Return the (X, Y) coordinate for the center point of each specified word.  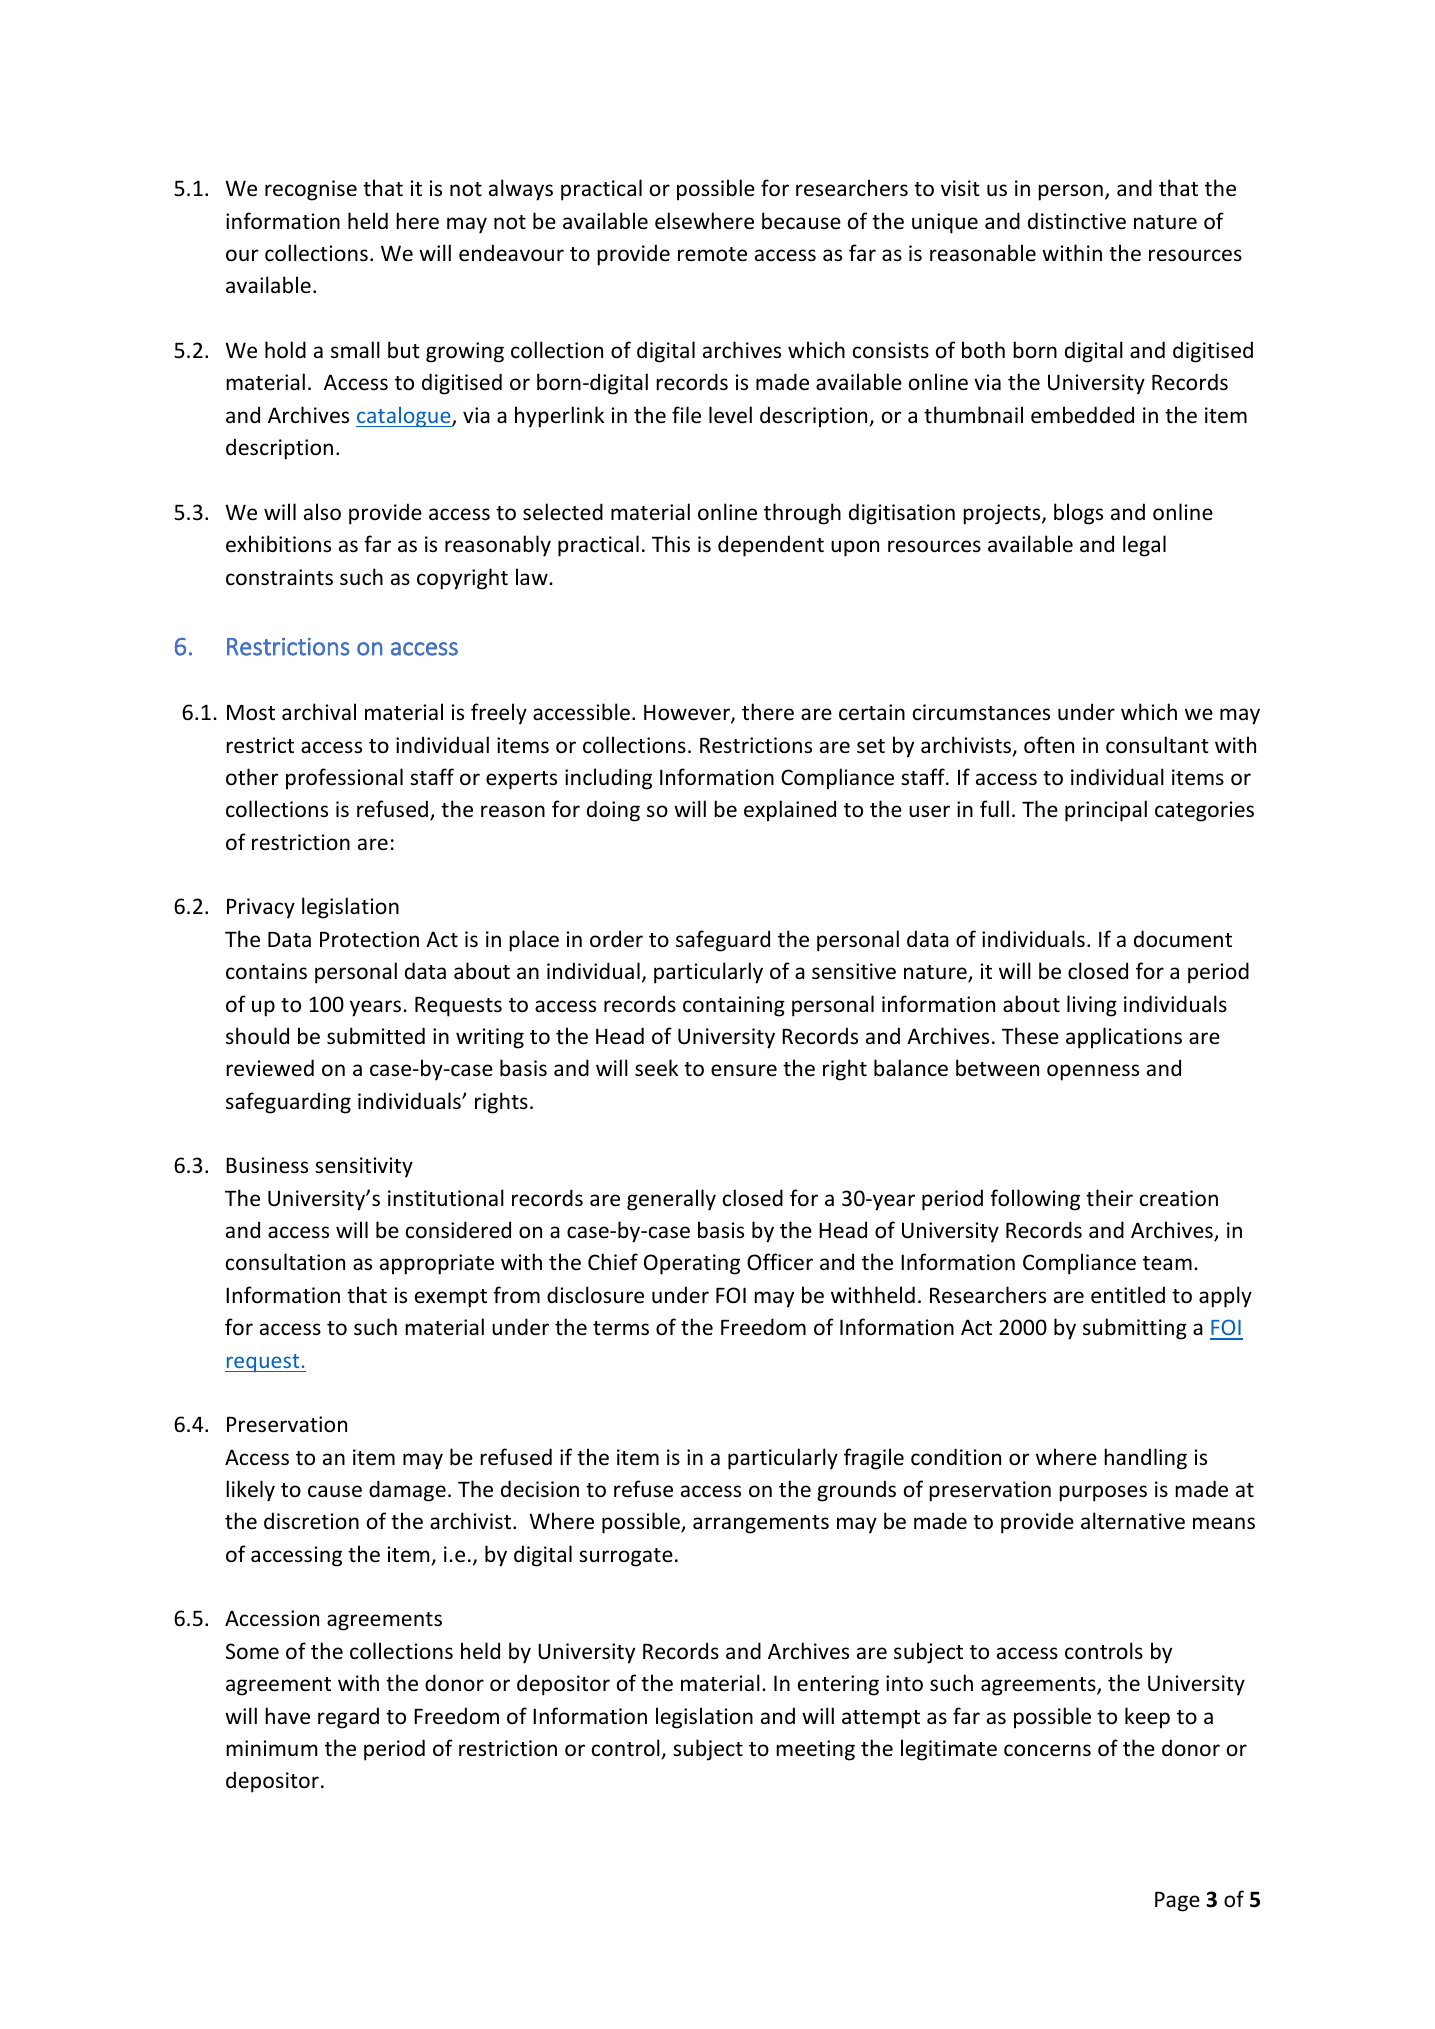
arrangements (761, 1524)
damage (407, 1491)
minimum (271, 1748)
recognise (311, 190)
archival (319, 711)
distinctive (1077, 221)
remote (712, 254)
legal (1144, 546)
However (688, 714)
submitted (376, 1036)
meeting (815, 1750)
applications (1124, 1038)
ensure (744, 1070)
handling (1145, 1459)
